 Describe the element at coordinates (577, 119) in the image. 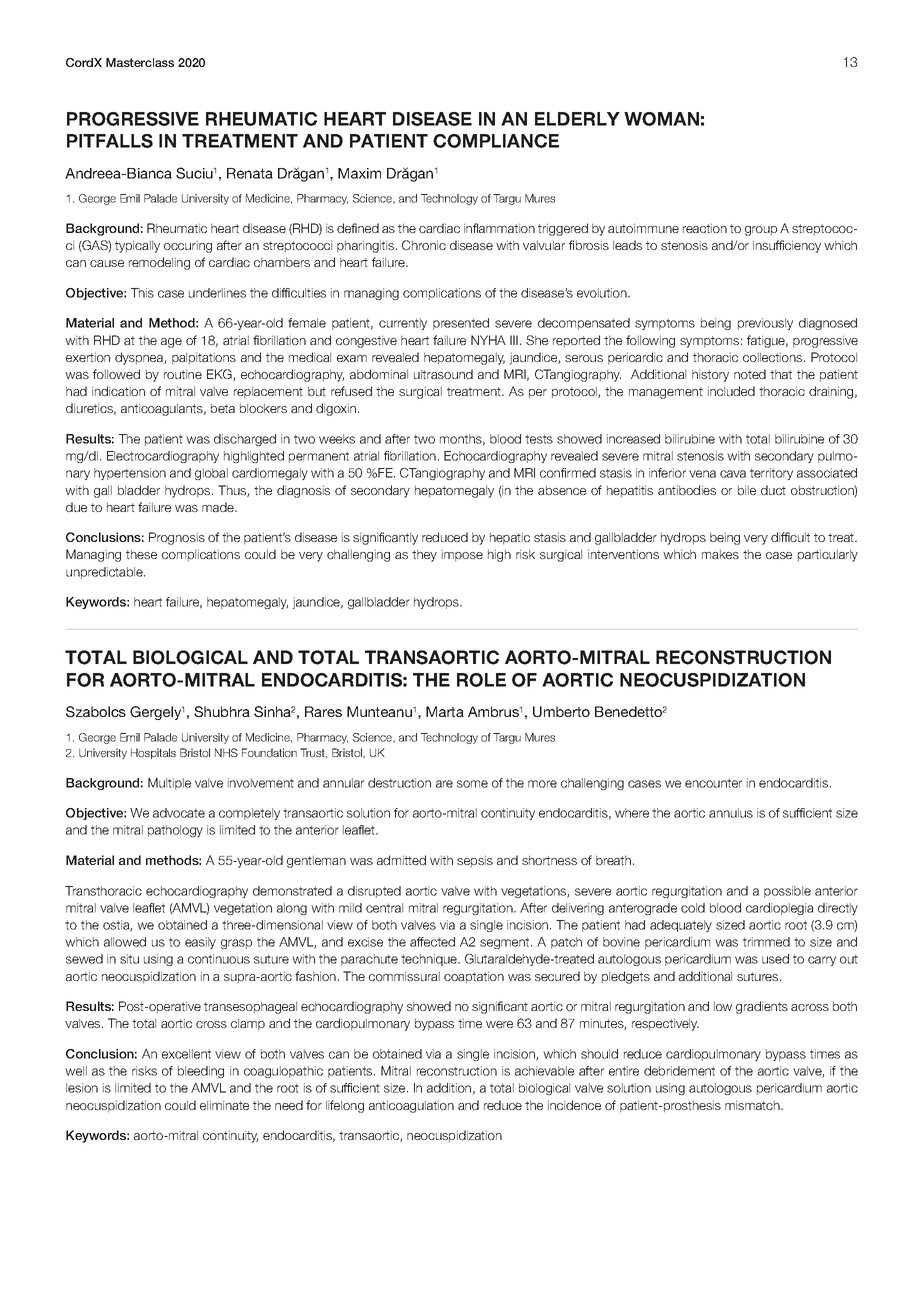

I see `ELDERLY` at that location.
